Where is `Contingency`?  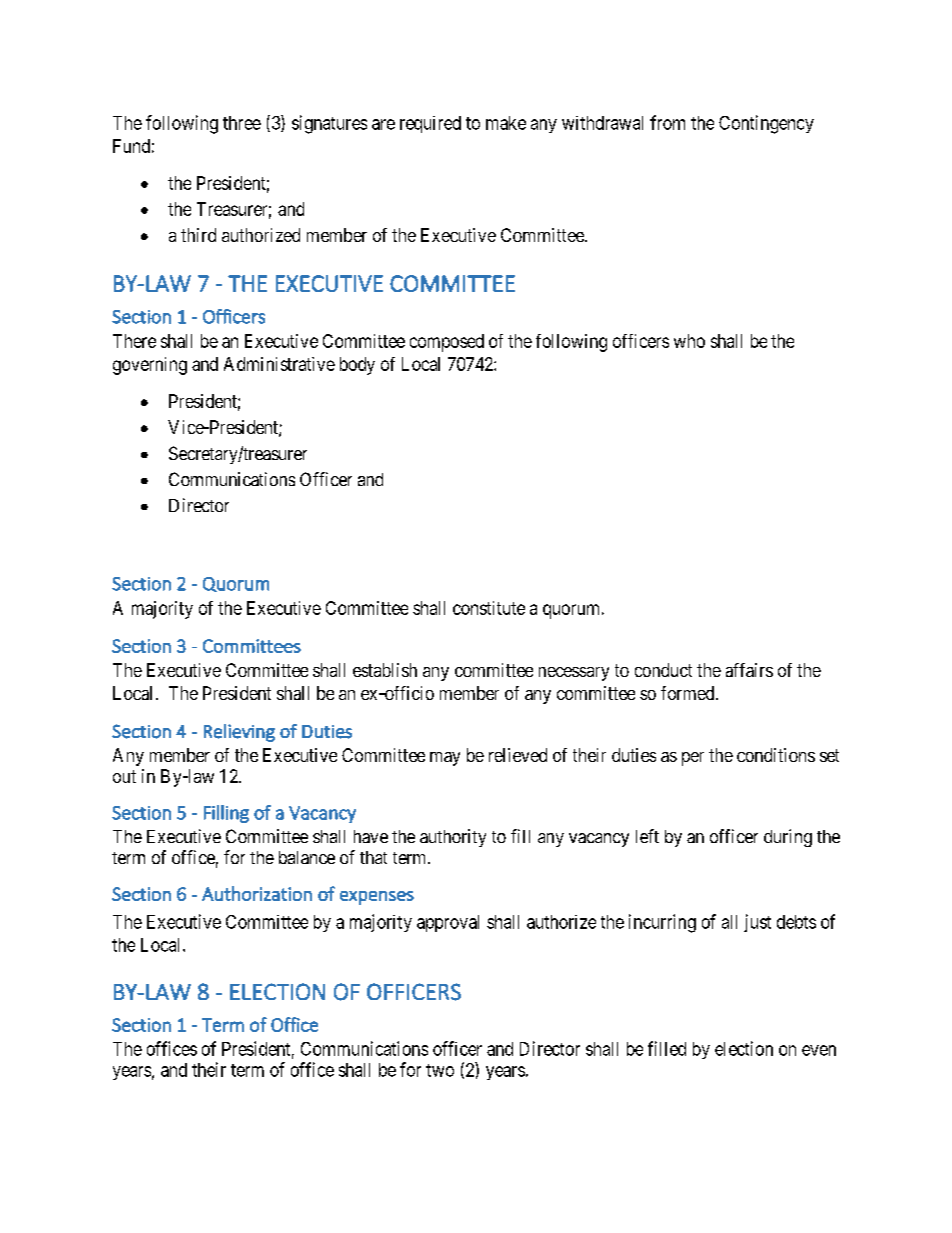 Contingency is located at coordinates (766, 124).
